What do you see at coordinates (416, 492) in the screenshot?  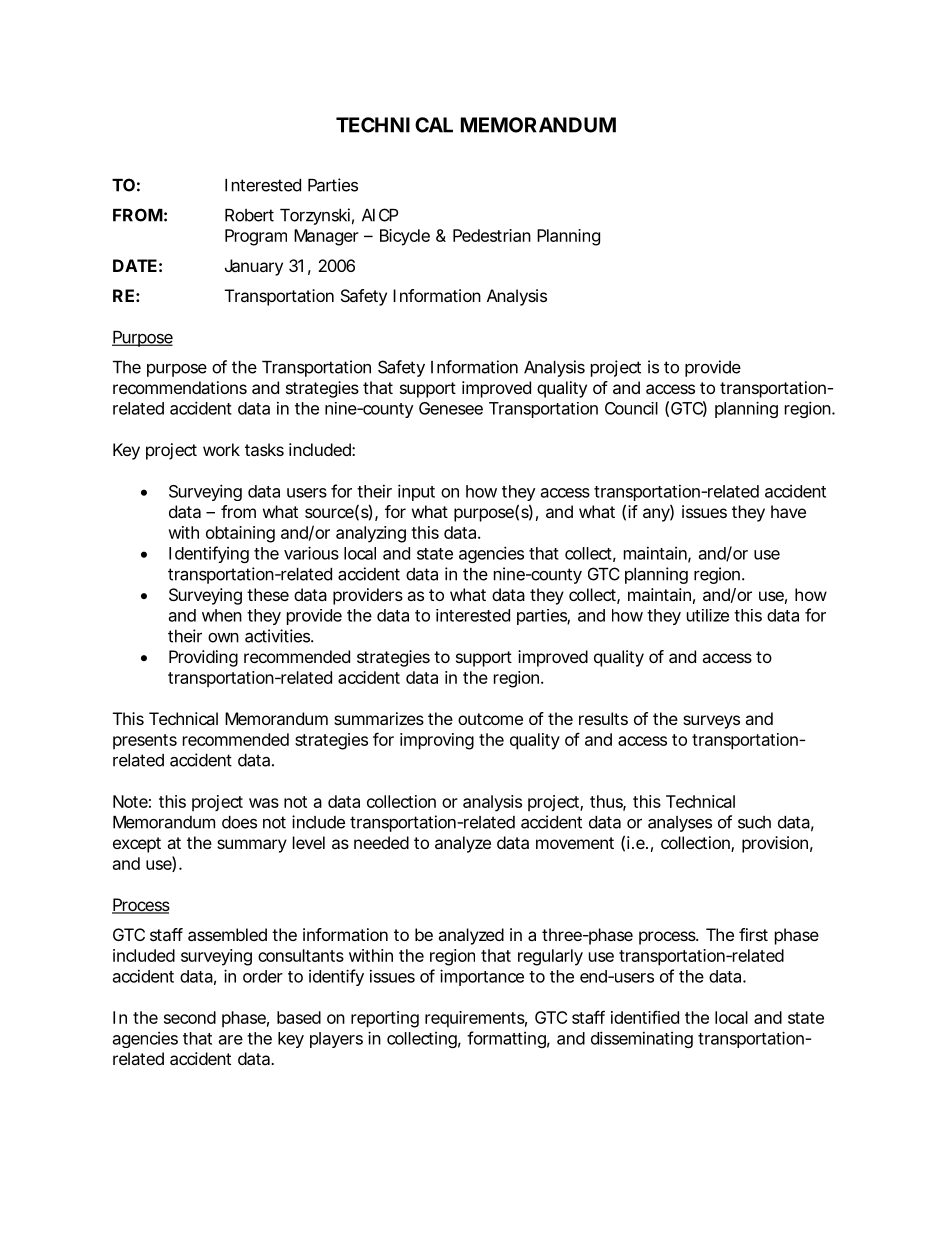 I see `input` at bounding box center [416, 492].
